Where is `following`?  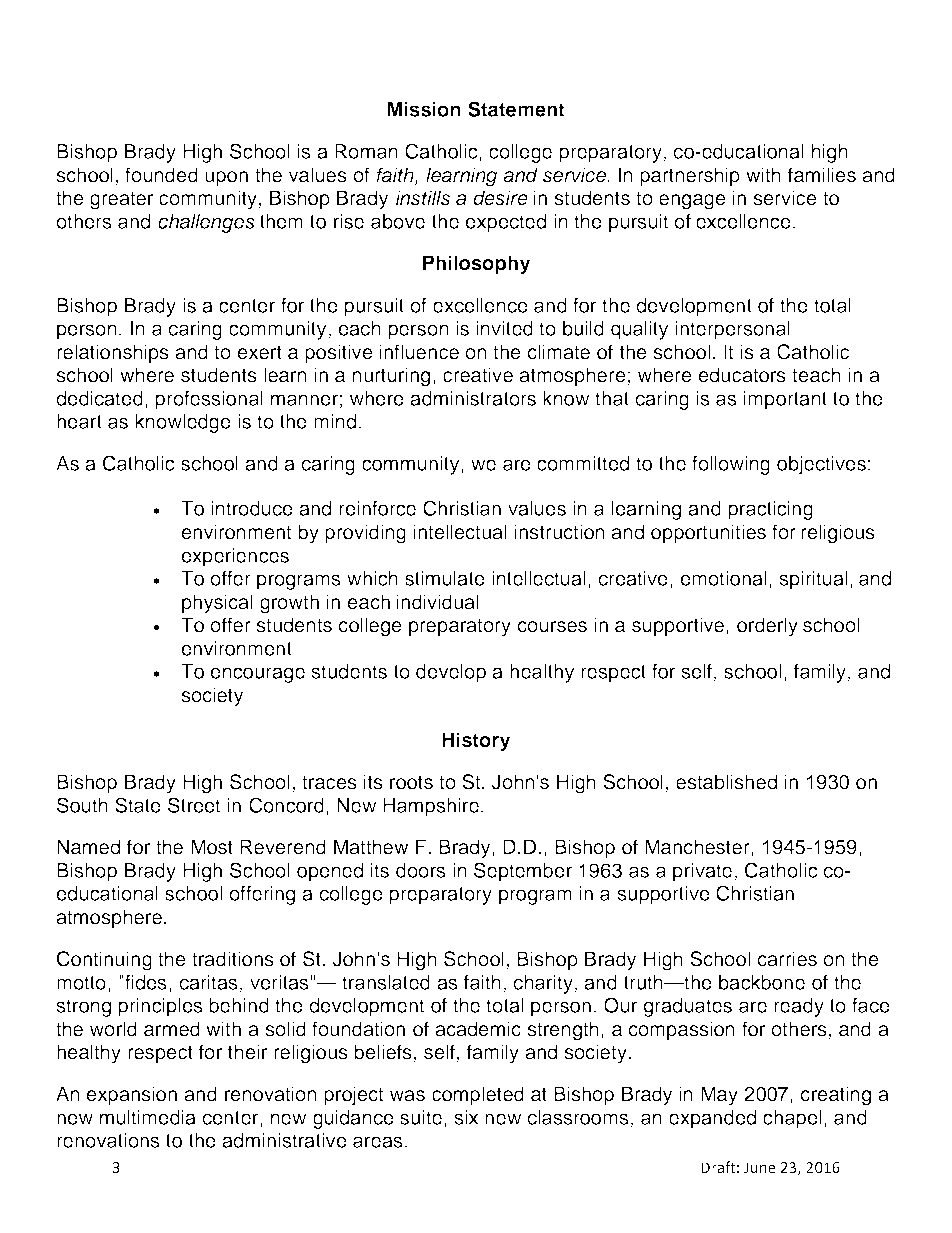
following is located at coordinates (731, 465).
